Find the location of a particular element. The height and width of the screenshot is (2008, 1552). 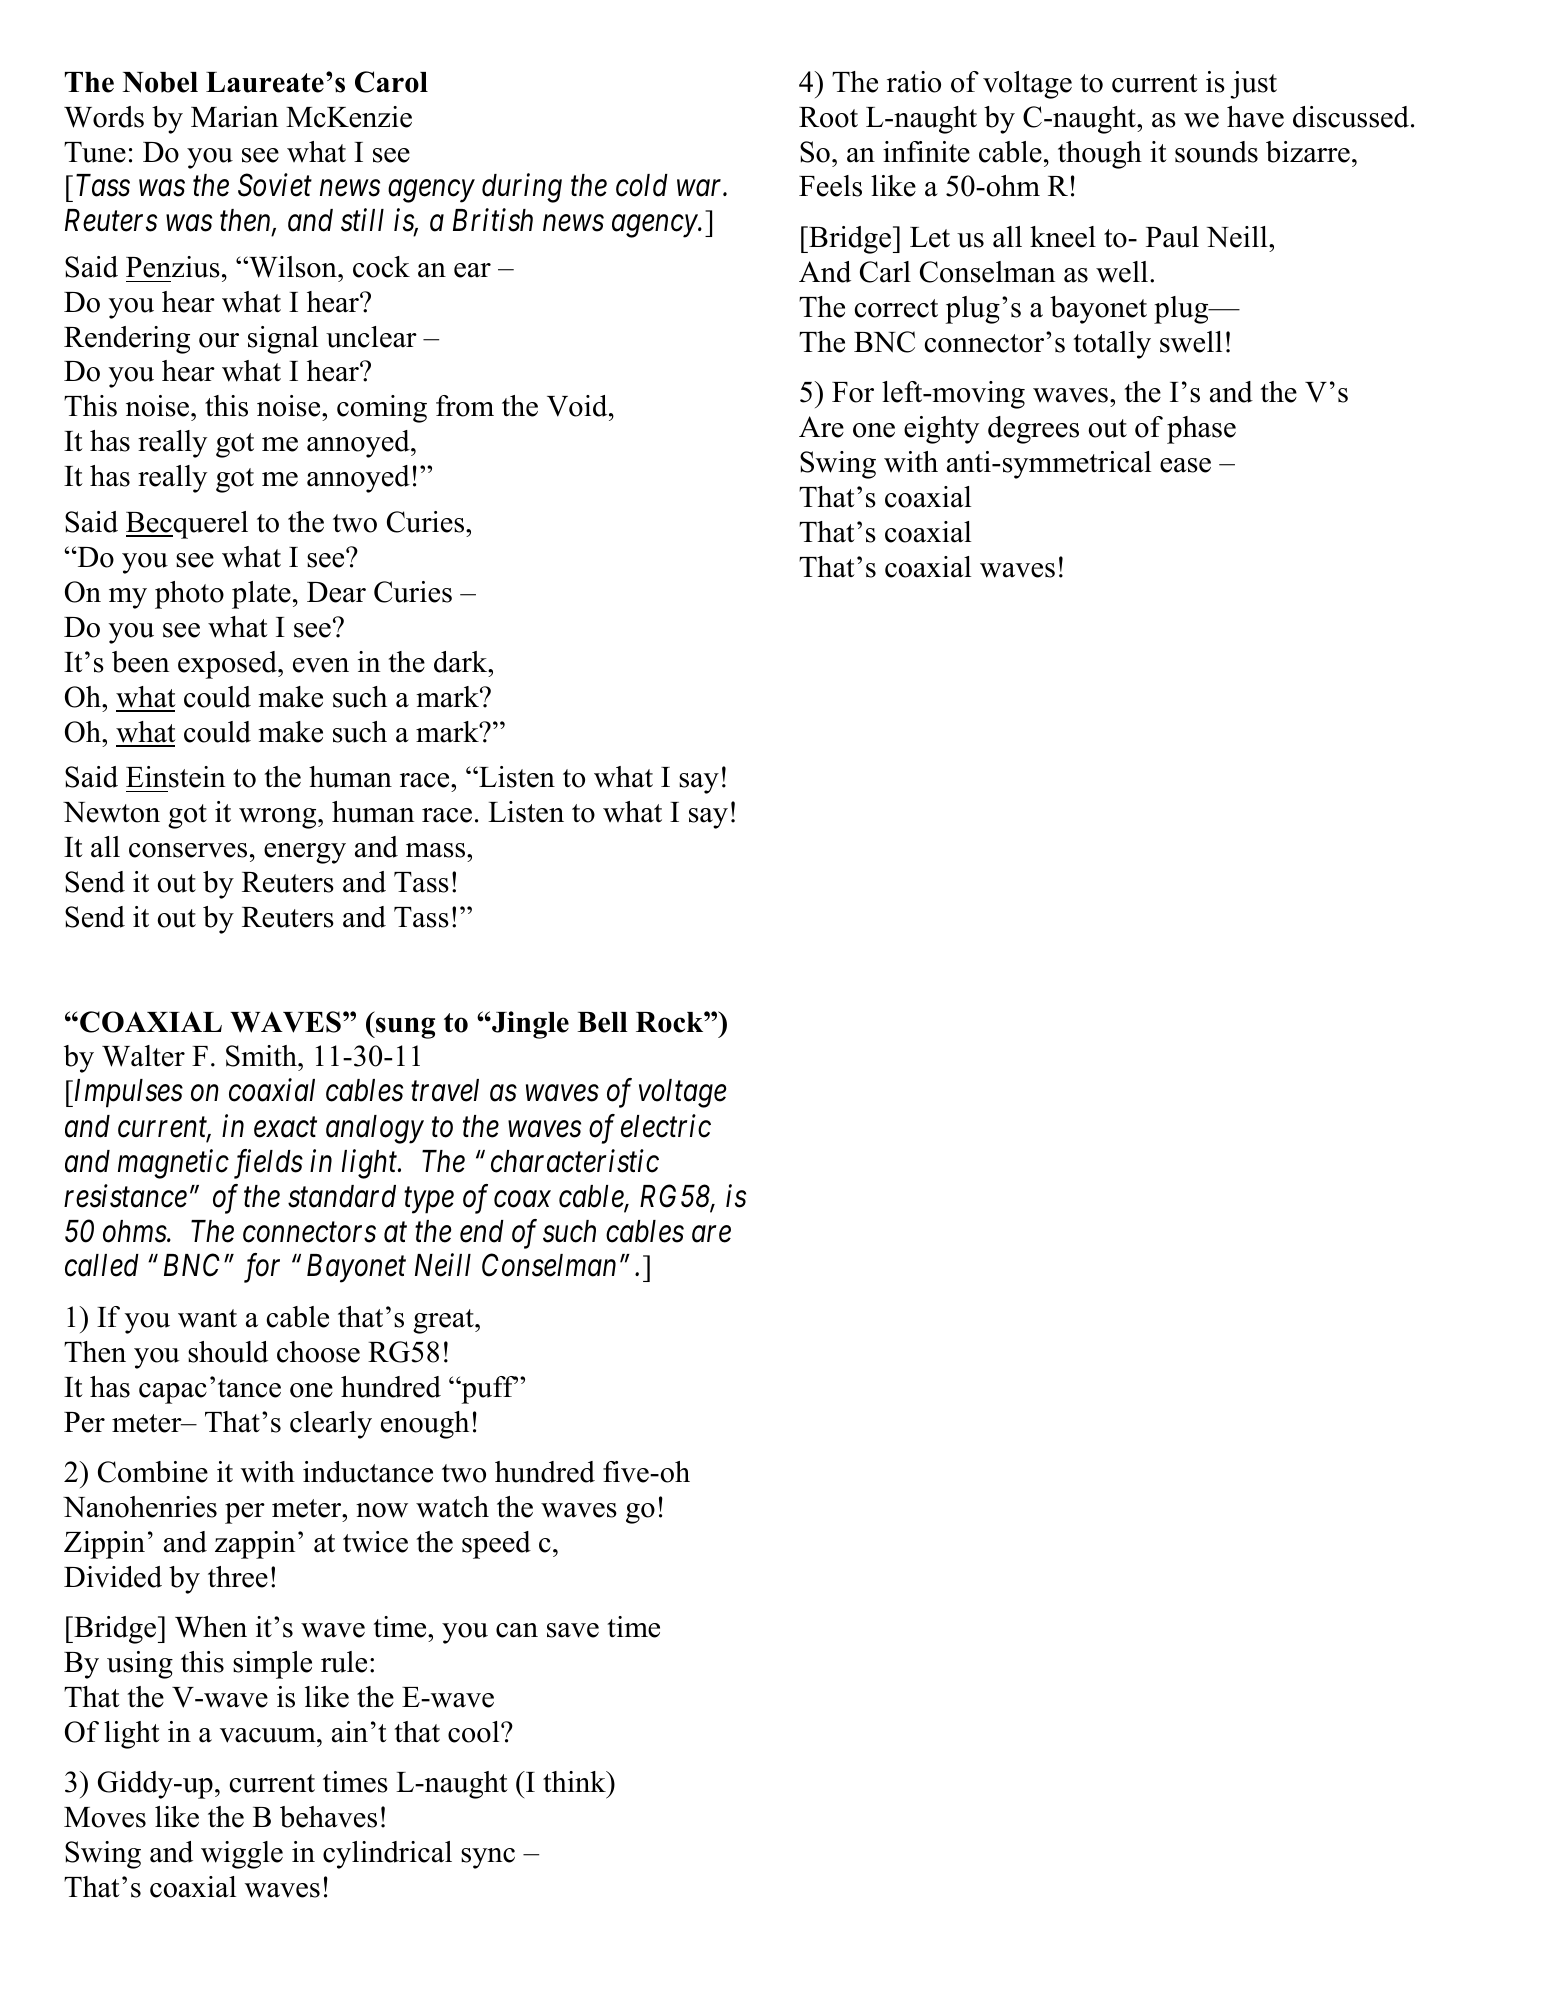

characteristic is located at coordinates (575, 1161).
